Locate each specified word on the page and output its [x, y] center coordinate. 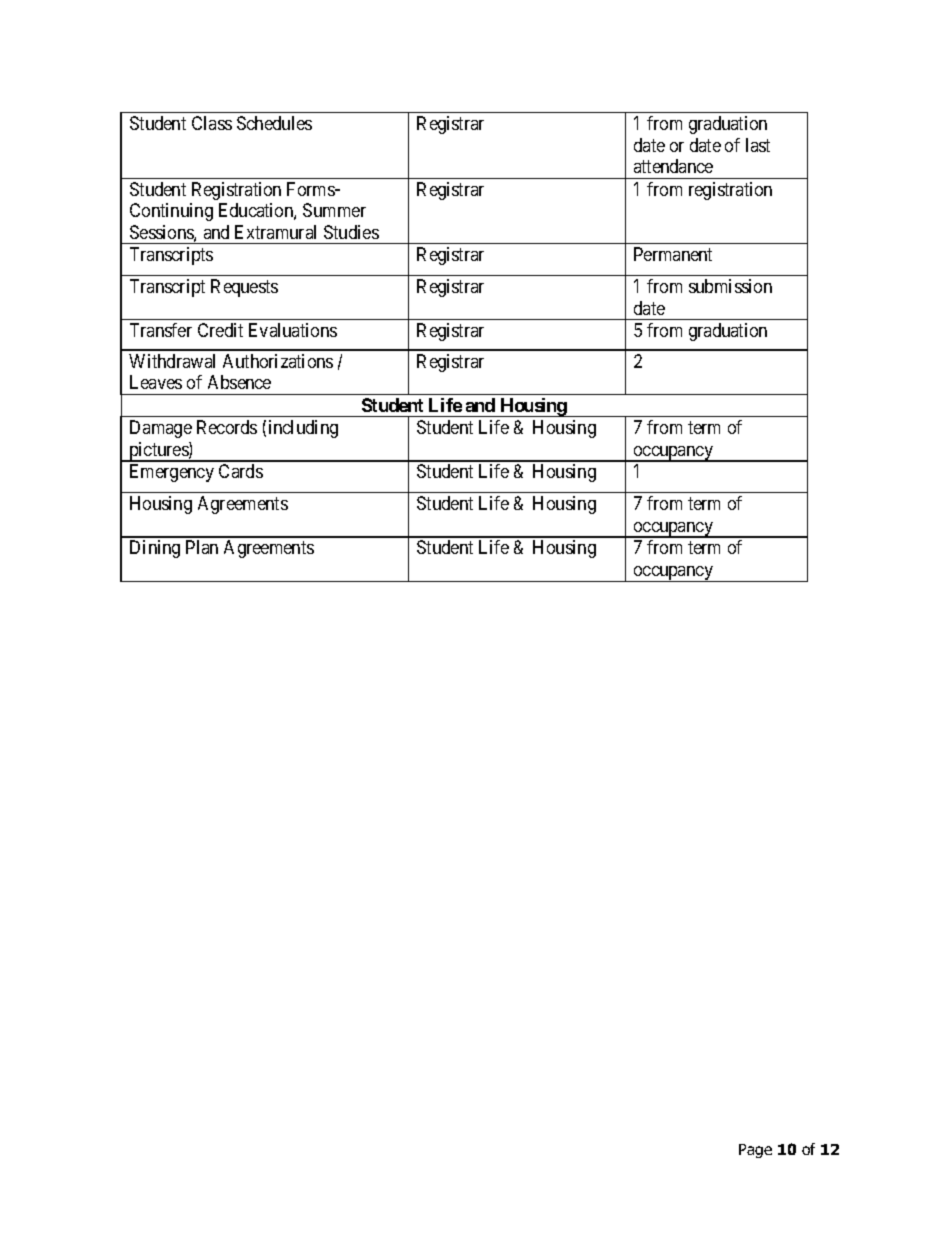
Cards [241, 471]
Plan [202, 547]
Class [212, 123]
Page [755, 1151]
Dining [155, 549]
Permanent [673, 254]
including [303, 429]
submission [730, 286]
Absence [239, 382]
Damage [161, 429]
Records [227, 427]
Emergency [172, 473]
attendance [673, 166]
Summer [334, 210]
